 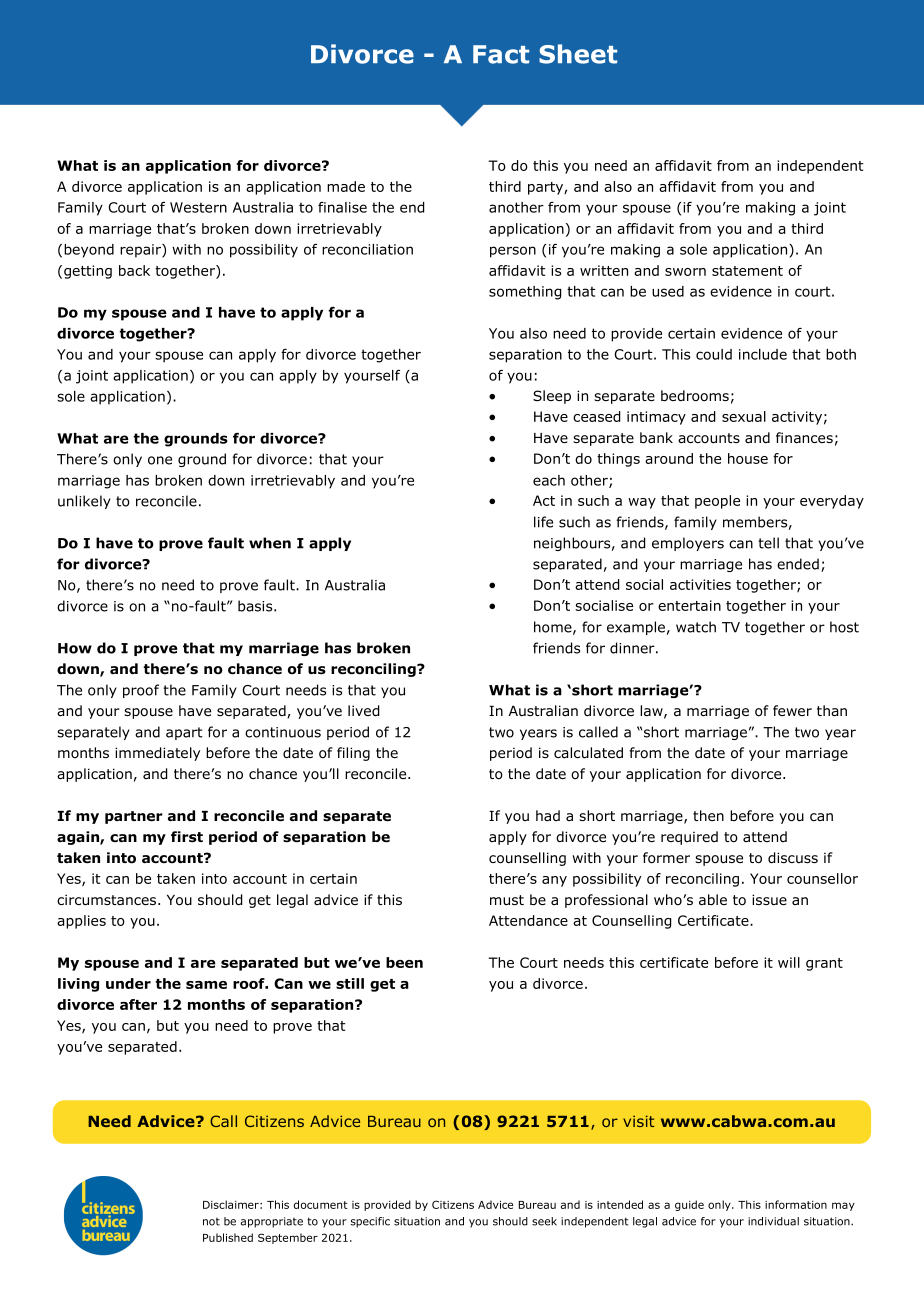 I want to click on Fact, so click(x=501, y=54).
